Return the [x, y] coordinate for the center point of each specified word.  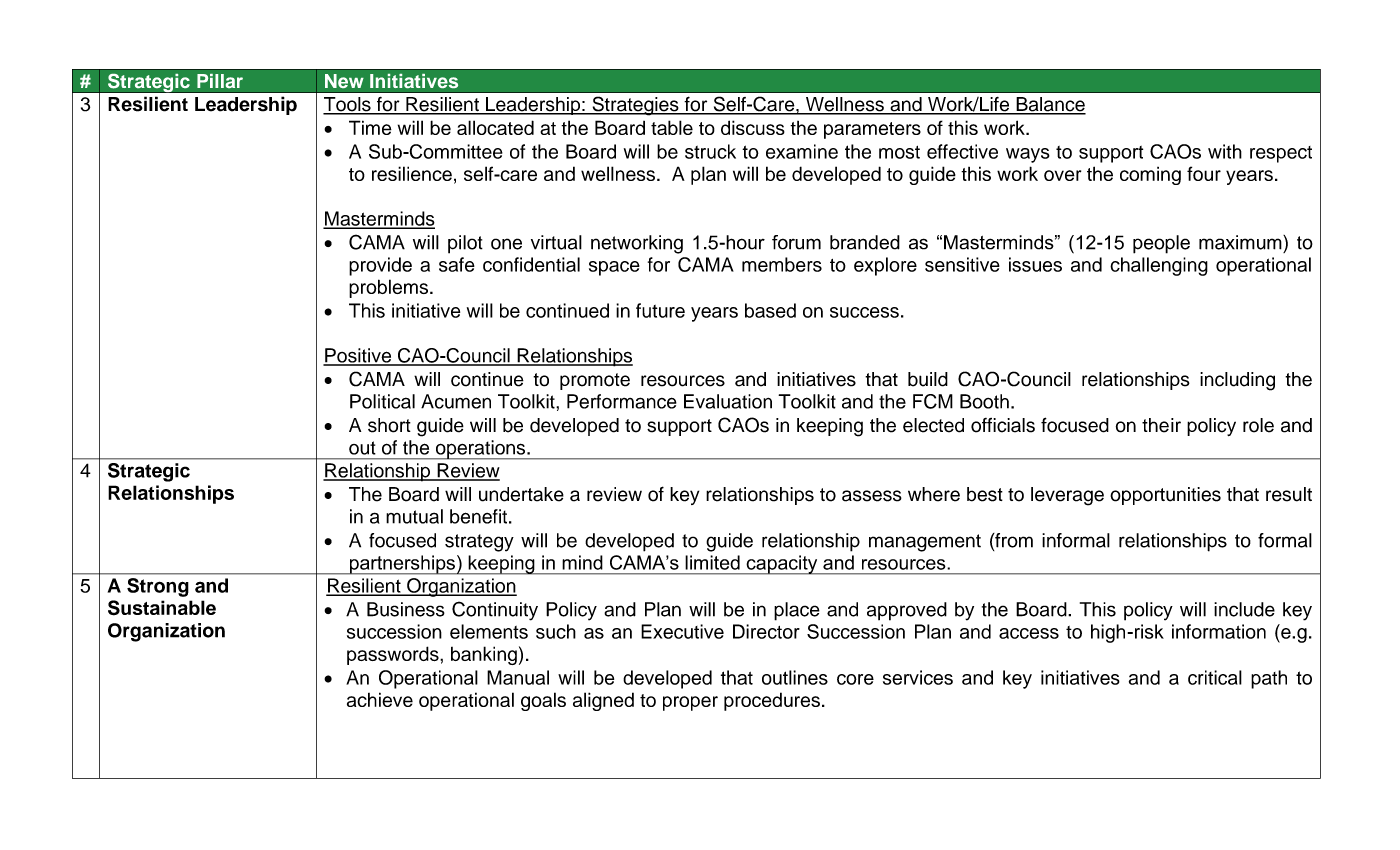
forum [796, 242]
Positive [358, 356]
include [1244, 609]
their [1161, 425]
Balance [1050, 105]
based [770, 310]
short [389, 425]
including [1237, 381]
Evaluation [728, 401]
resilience [412, 173]
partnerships [402, 565]
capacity [782, 565]
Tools [348, 105]
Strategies [635, 106]
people [1161, 244]
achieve [380, 699]
